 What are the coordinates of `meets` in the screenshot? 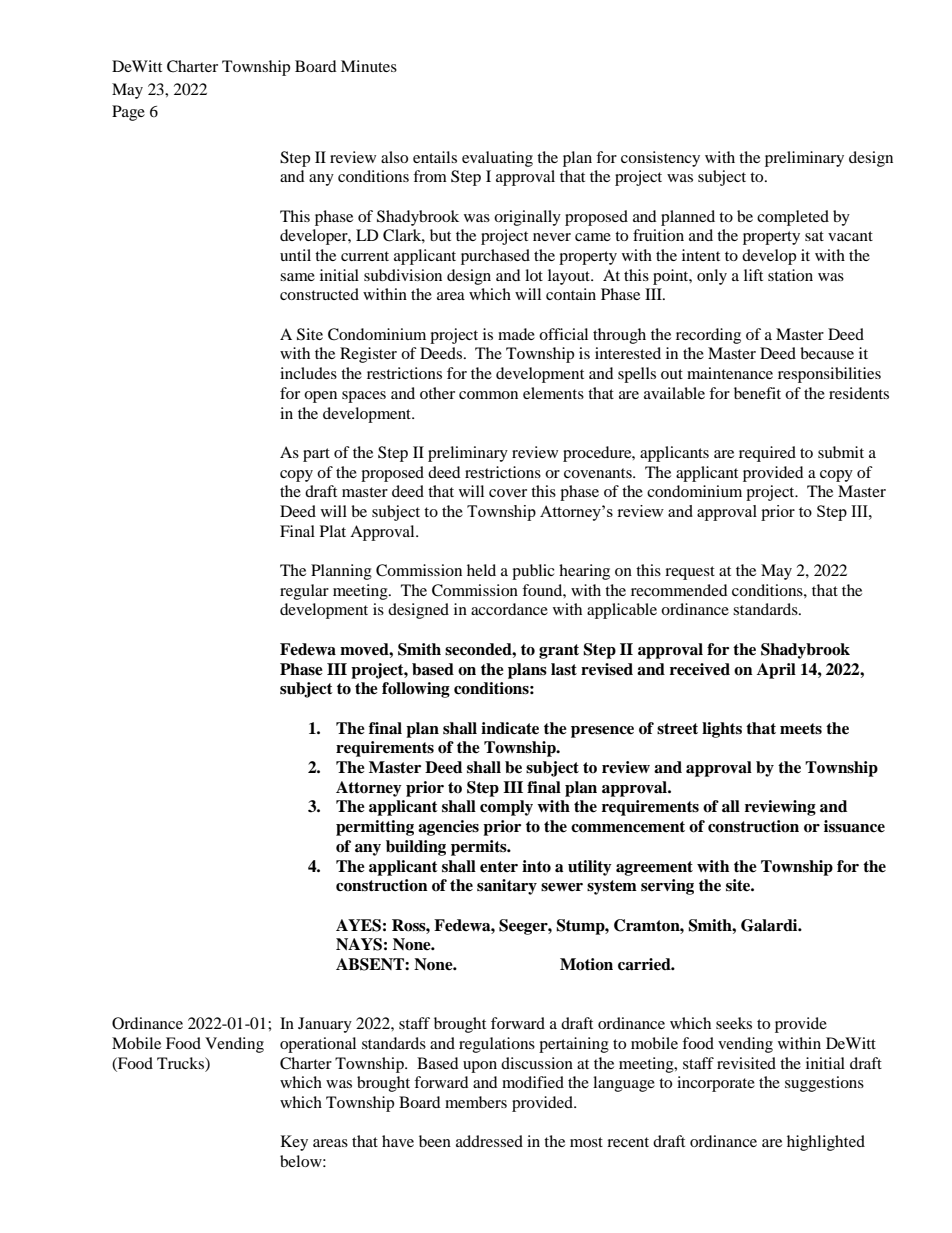 It's located at (801, 729).
